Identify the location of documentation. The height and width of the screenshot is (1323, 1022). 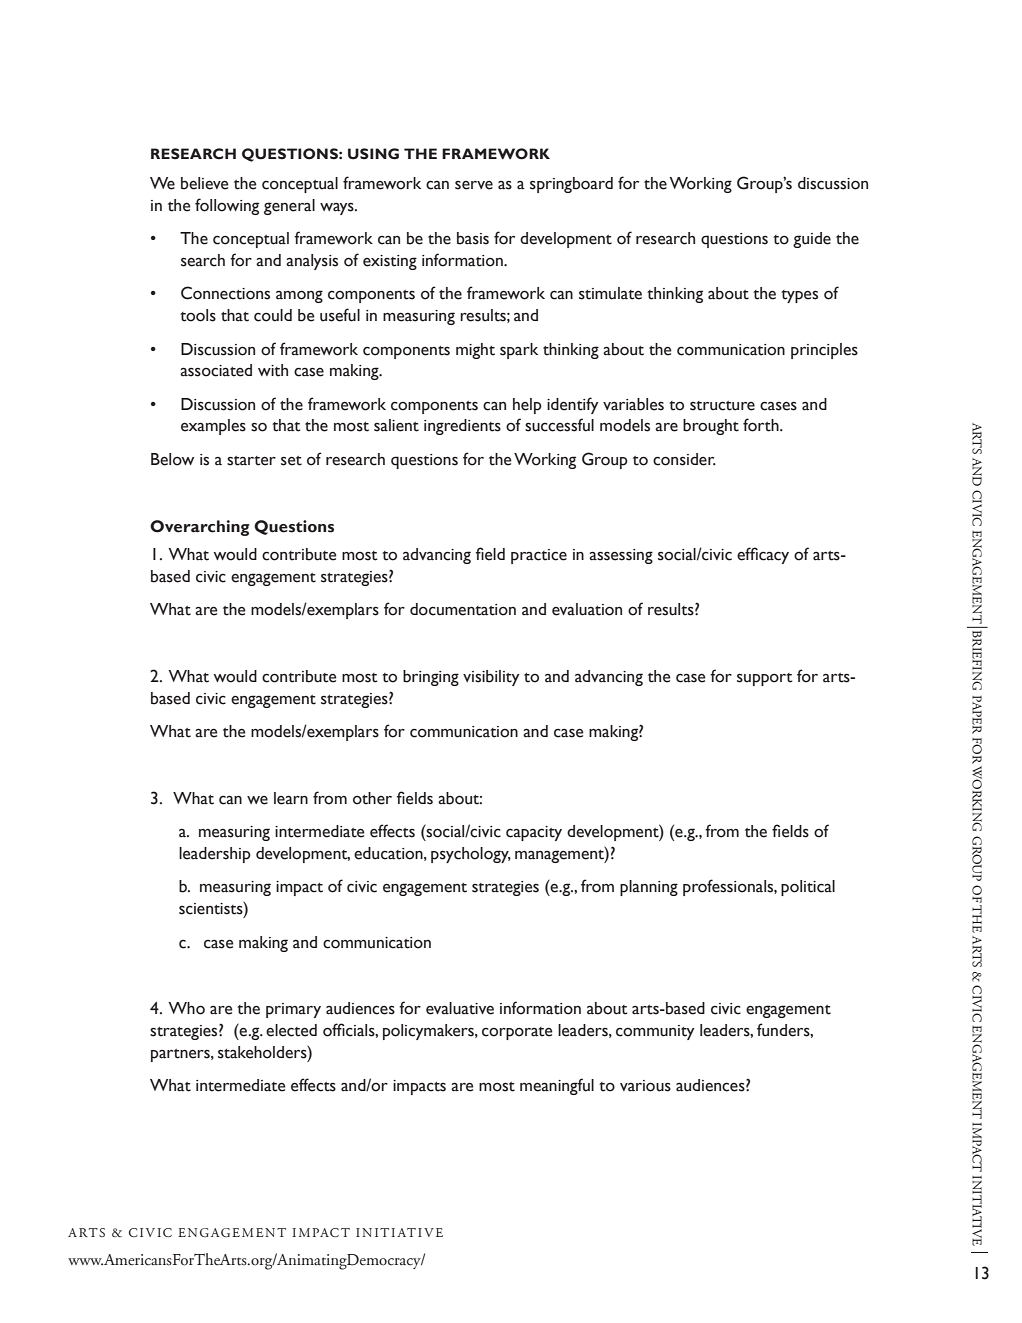
(463, 609).
